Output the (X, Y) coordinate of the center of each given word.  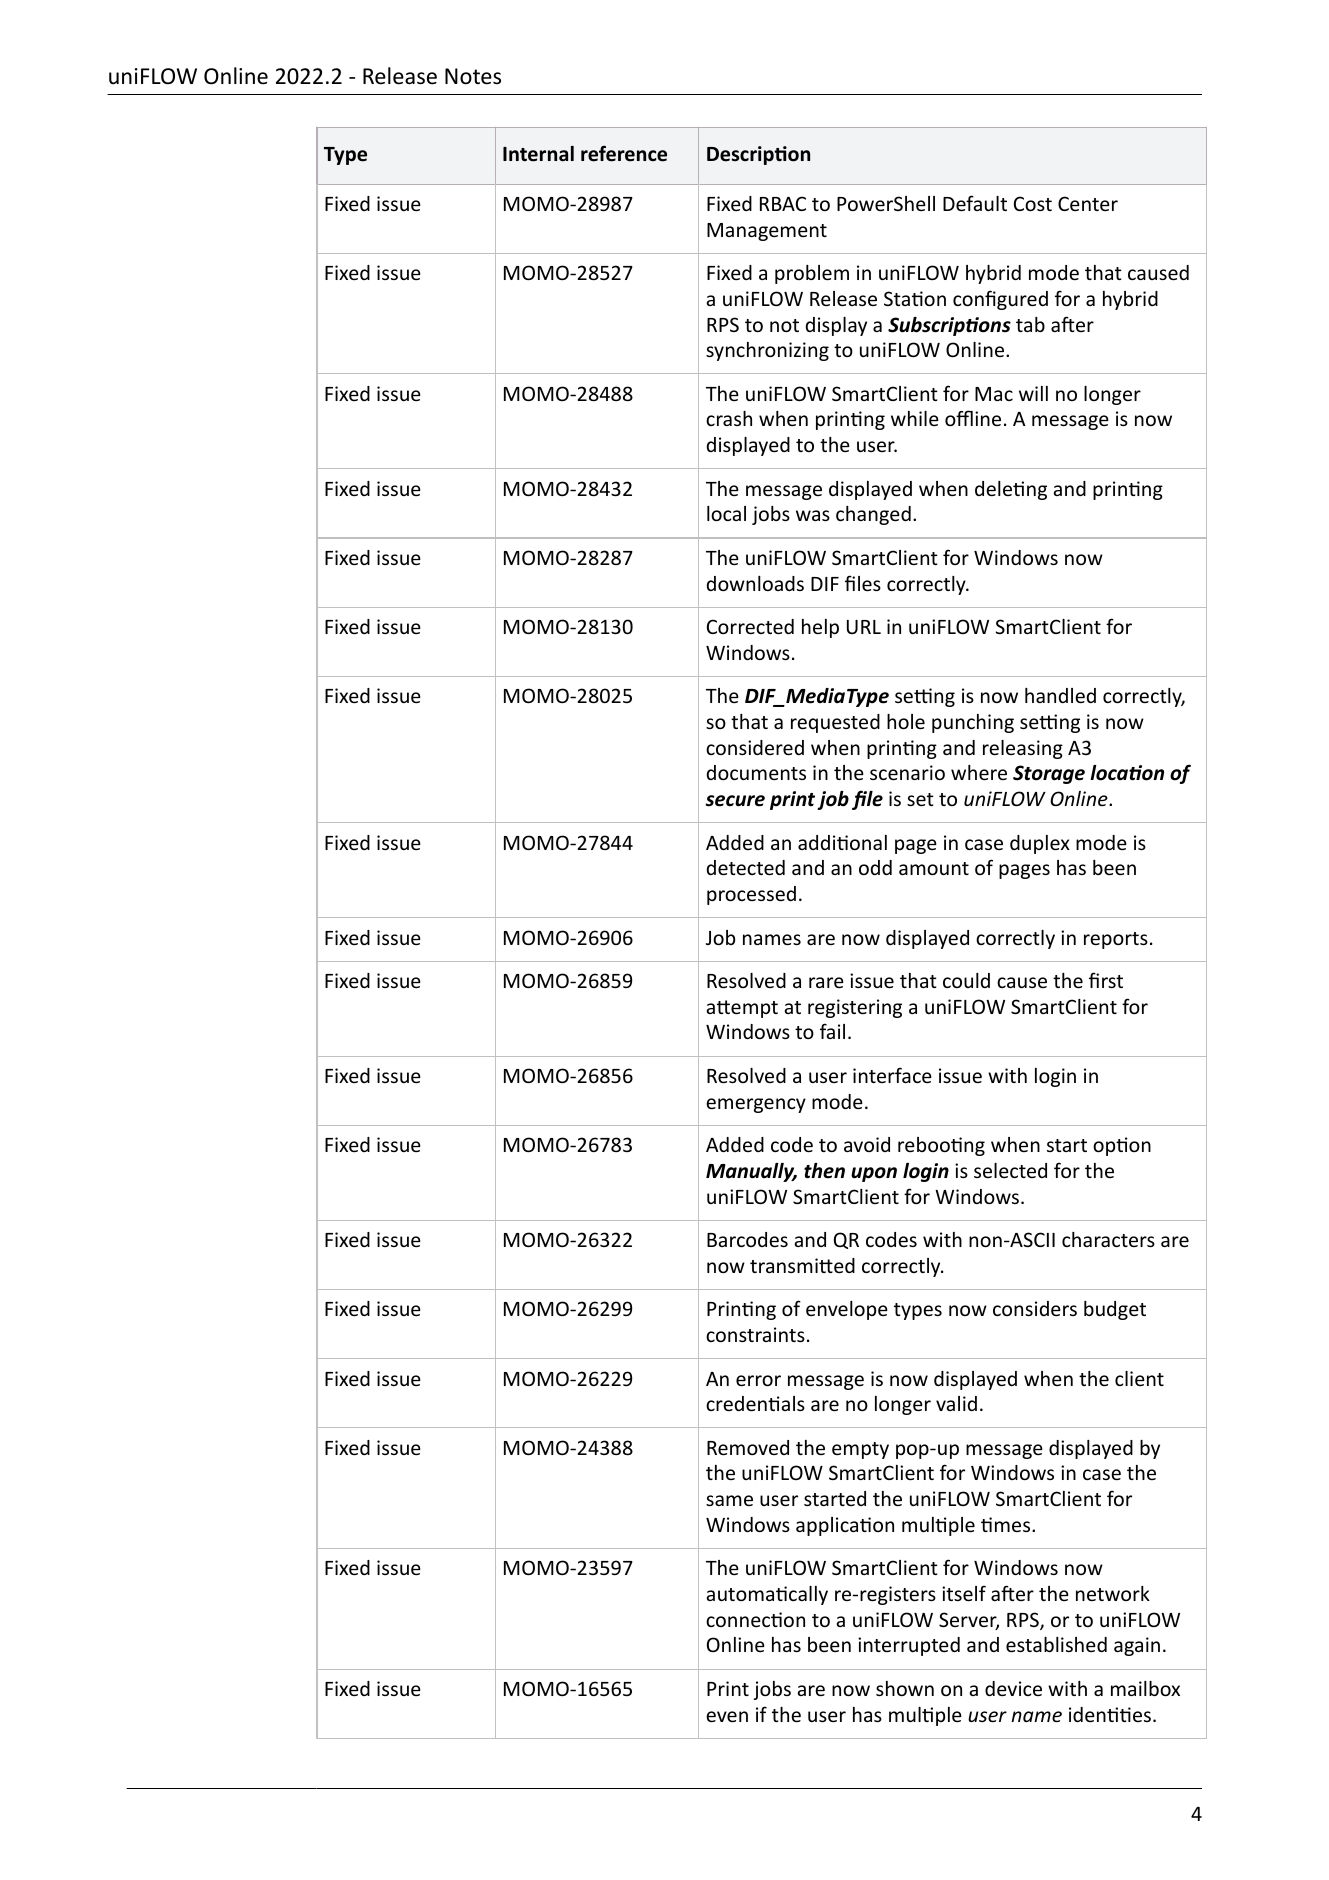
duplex (1040, 844)
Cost (1033, 203)
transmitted (802, 1265)
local (726, 513)
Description (758, 155)
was (813, 515)
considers (1035, 1308)
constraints (755, 1334)
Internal (538, 154)
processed (751, 895)
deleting (1011, 490)
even (727, 1716)
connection (755, 1619)
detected (746, 867)
